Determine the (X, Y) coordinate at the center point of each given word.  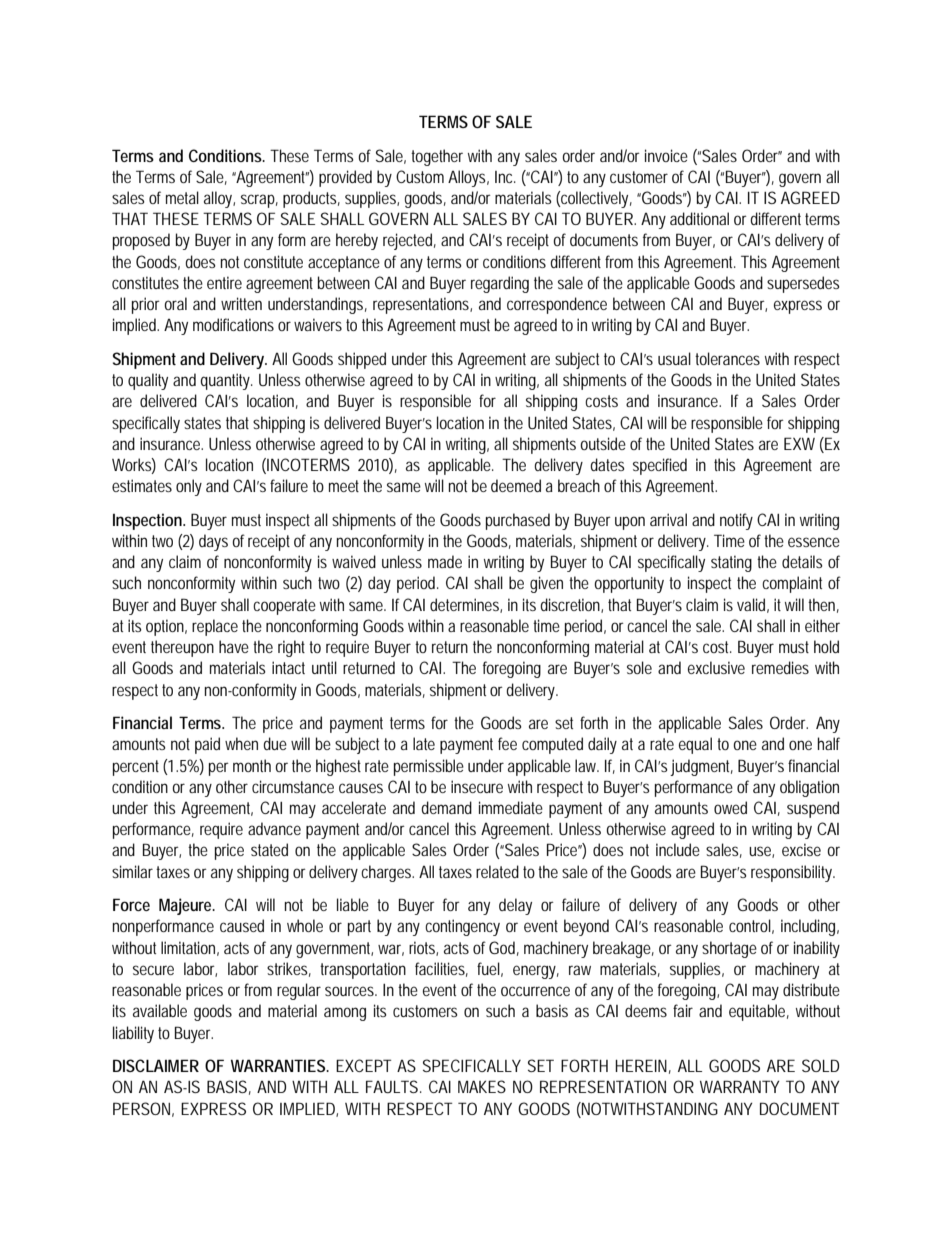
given (546, 584)
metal (182, 197)
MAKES (482, 1086)
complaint (792, 584)
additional (699, 218)
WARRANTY (740, 1086)
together (437, 157)
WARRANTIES (279, 1065)
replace (215, 627)
